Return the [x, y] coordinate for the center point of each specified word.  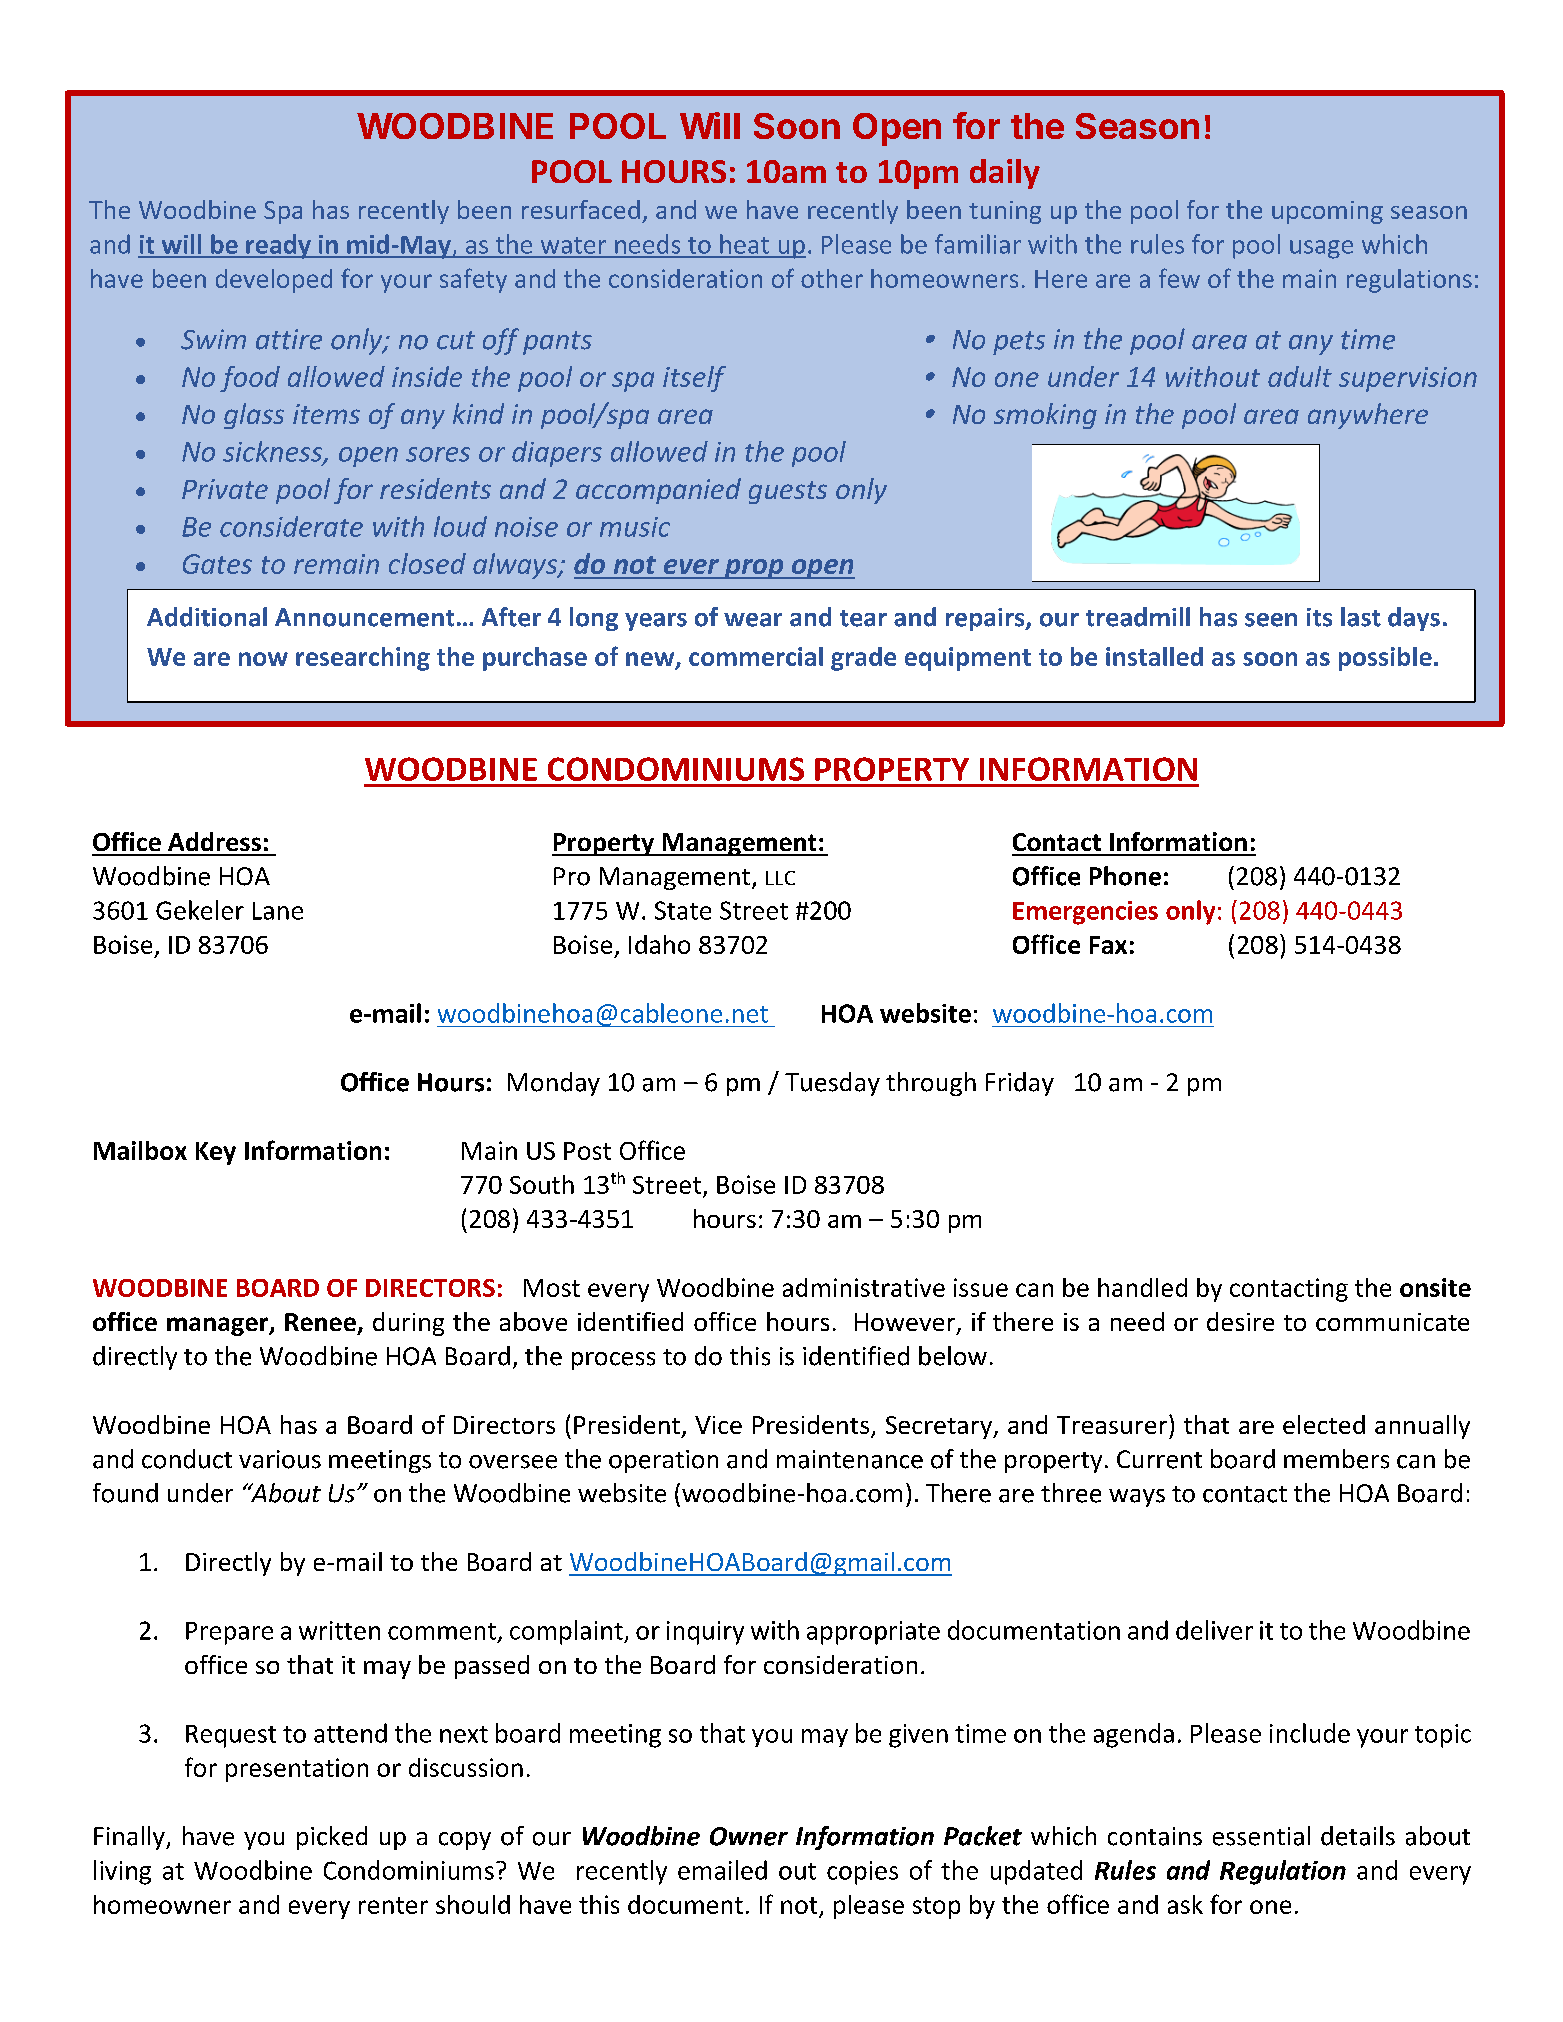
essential [1261, 1836]
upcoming [1327, 212]
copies [862, 1873]
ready [278, 246]
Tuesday [832, 1084]
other [832, 278]
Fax [1108, 945]
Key [216, 1153]
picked [332, 1838]
